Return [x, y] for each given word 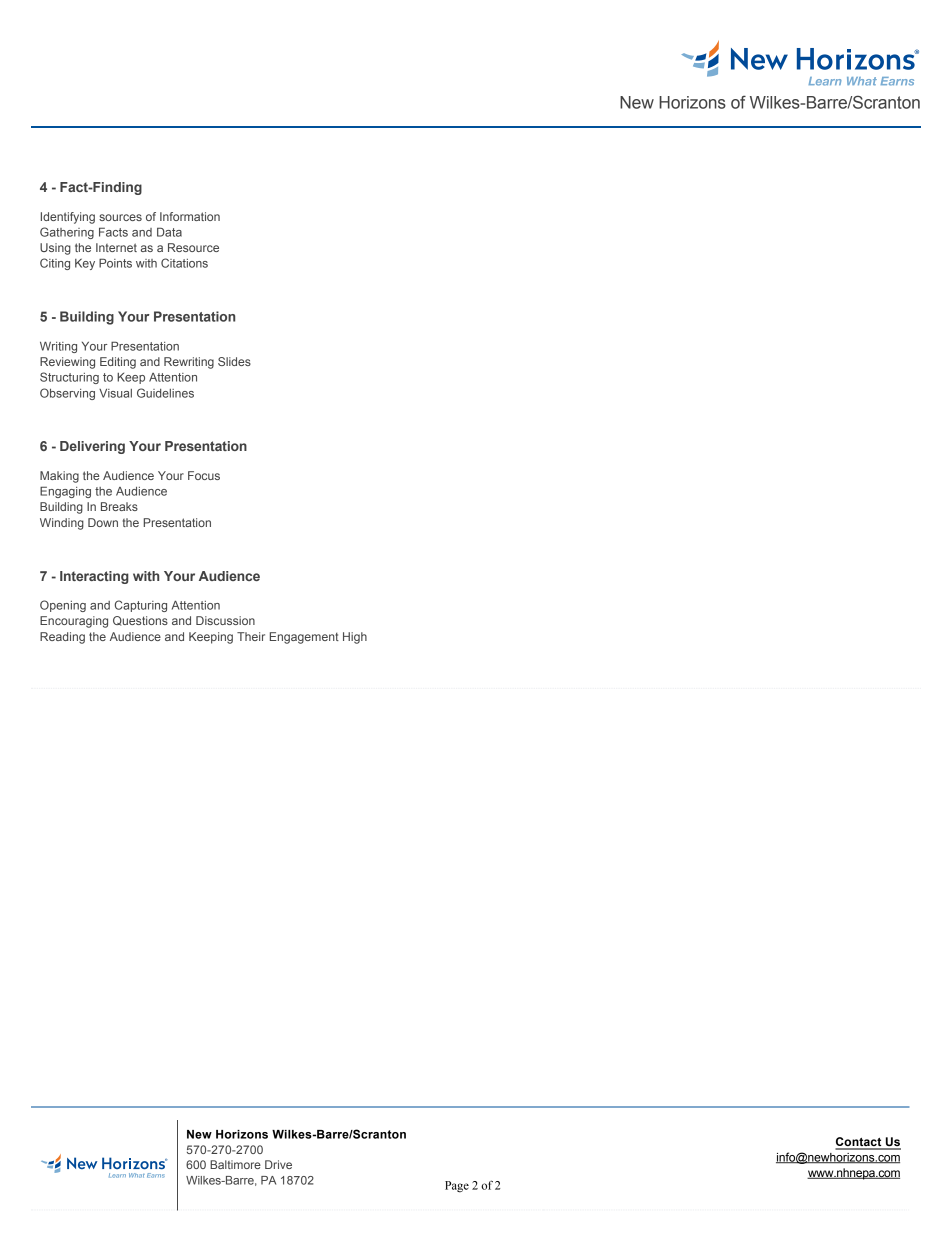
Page [457, 1187]
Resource [193, 247]
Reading [62, 638]
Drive [278, 1164]
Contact [859, 1143]
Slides [234, 361]
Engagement [304, 638]
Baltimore [235, 1164]
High [355, 638]
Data [169, 232]
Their [251, 636]
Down [103, 522]
